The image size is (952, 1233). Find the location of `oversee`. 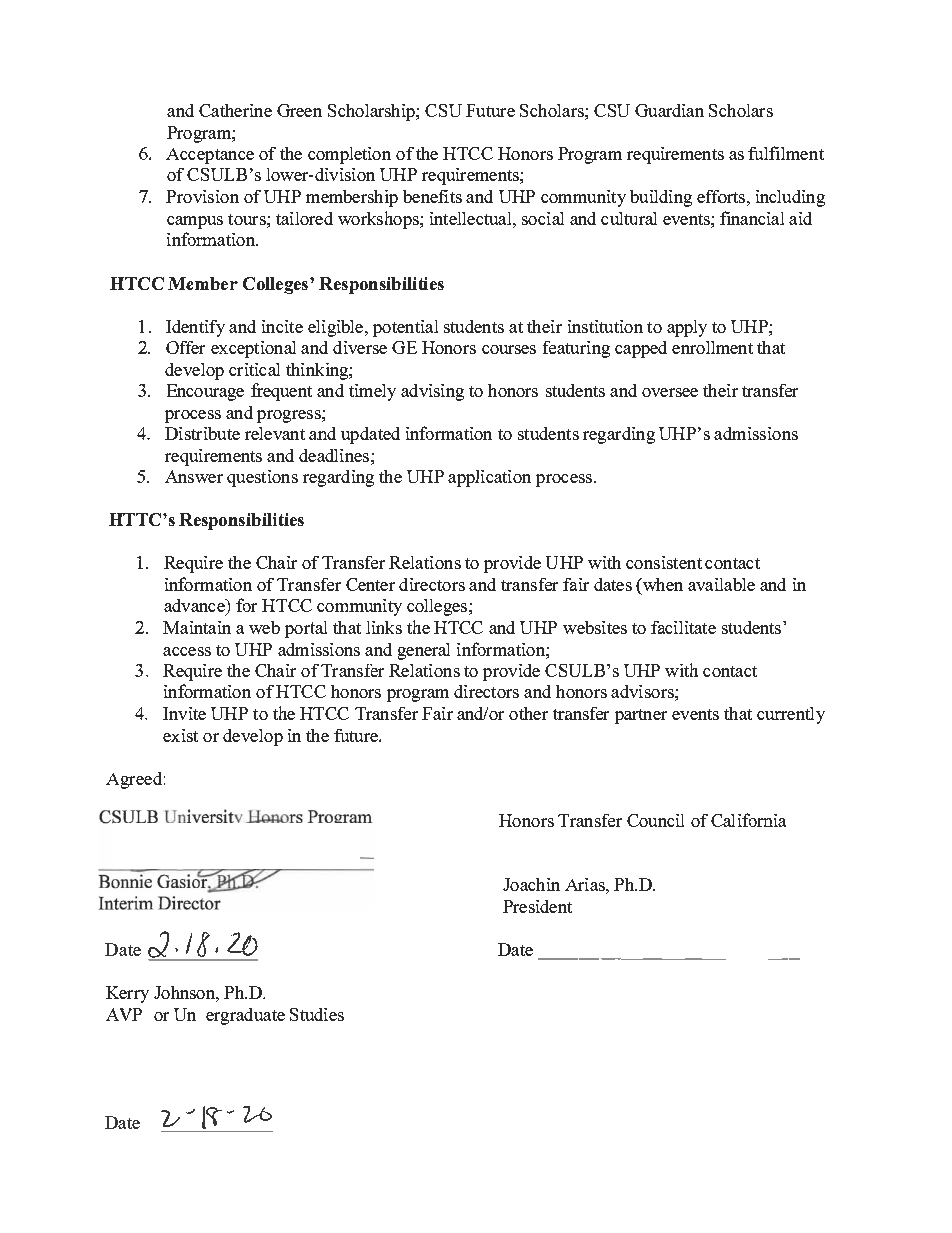

oversee is located at coordinates (670, 392).
